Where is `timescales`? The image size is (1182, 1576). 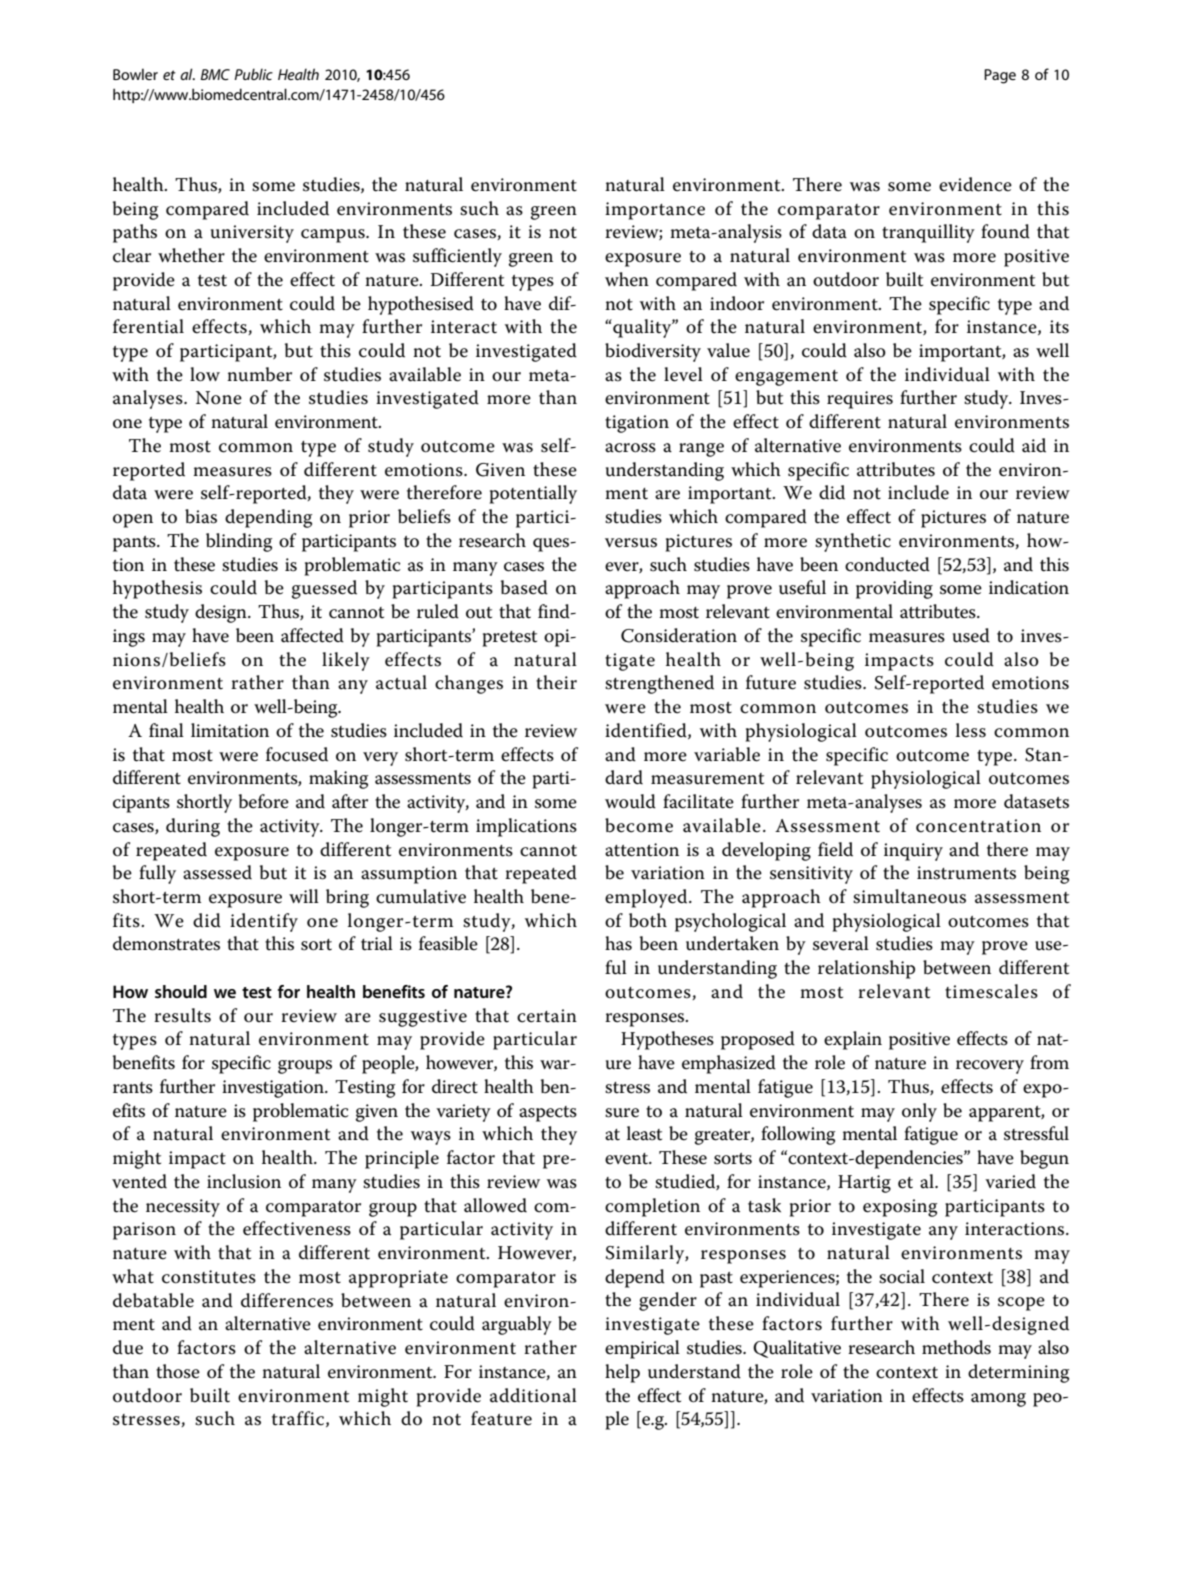
timescales is located at coordinates (991, 991).
